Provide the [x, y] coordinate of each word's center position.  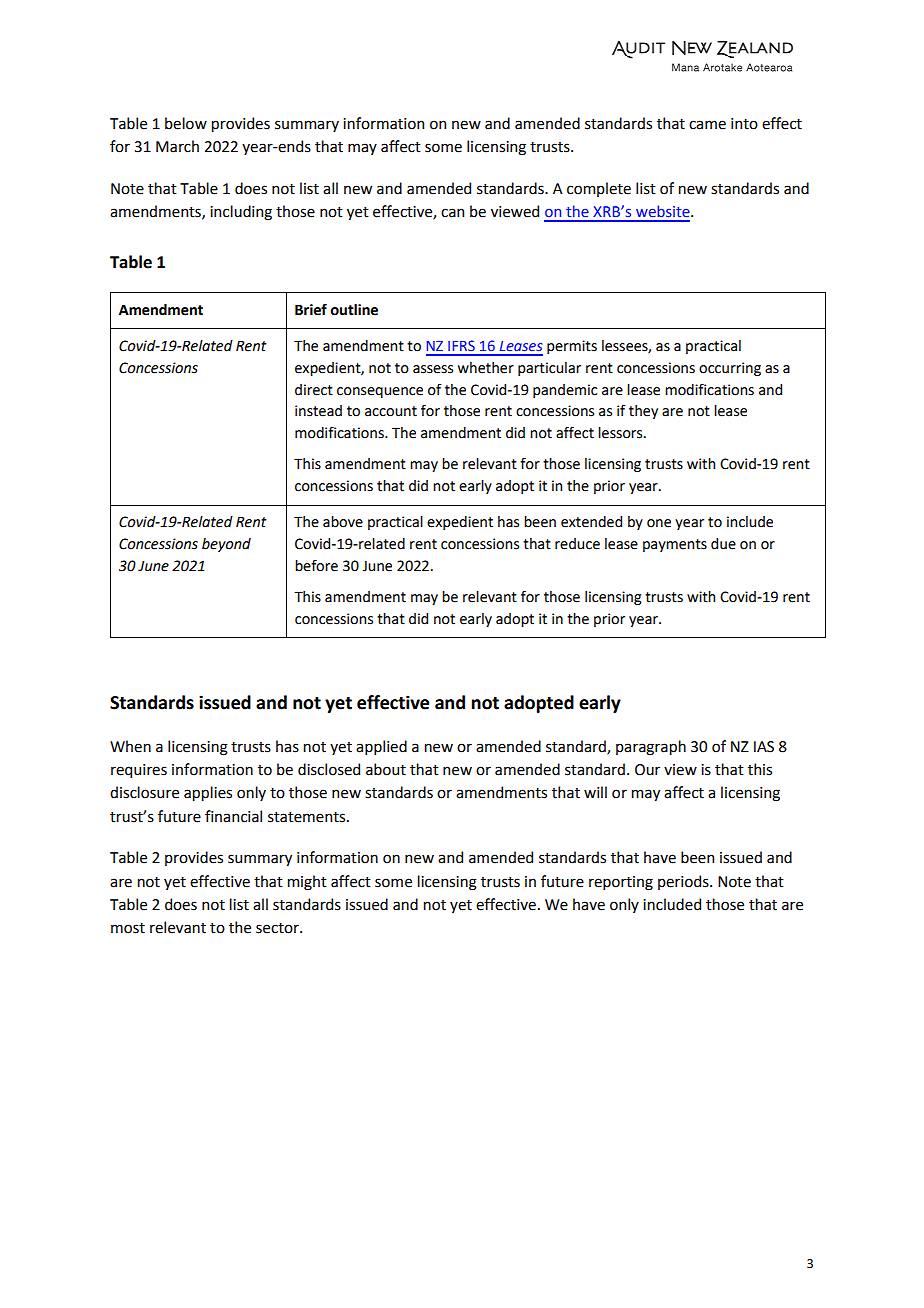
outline [354, 310]
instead [318, 411]
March [177, 146]
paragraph [651, 748]
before [316, 566]
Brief [311, 309]
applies [208, 793]
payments [675, 545]
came [707, 125]
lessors [621, 433]
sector [278, 928]
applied [381, 747]
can [452, 213]
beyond [226, 545]
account [391, 411]
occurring [730, 369]
